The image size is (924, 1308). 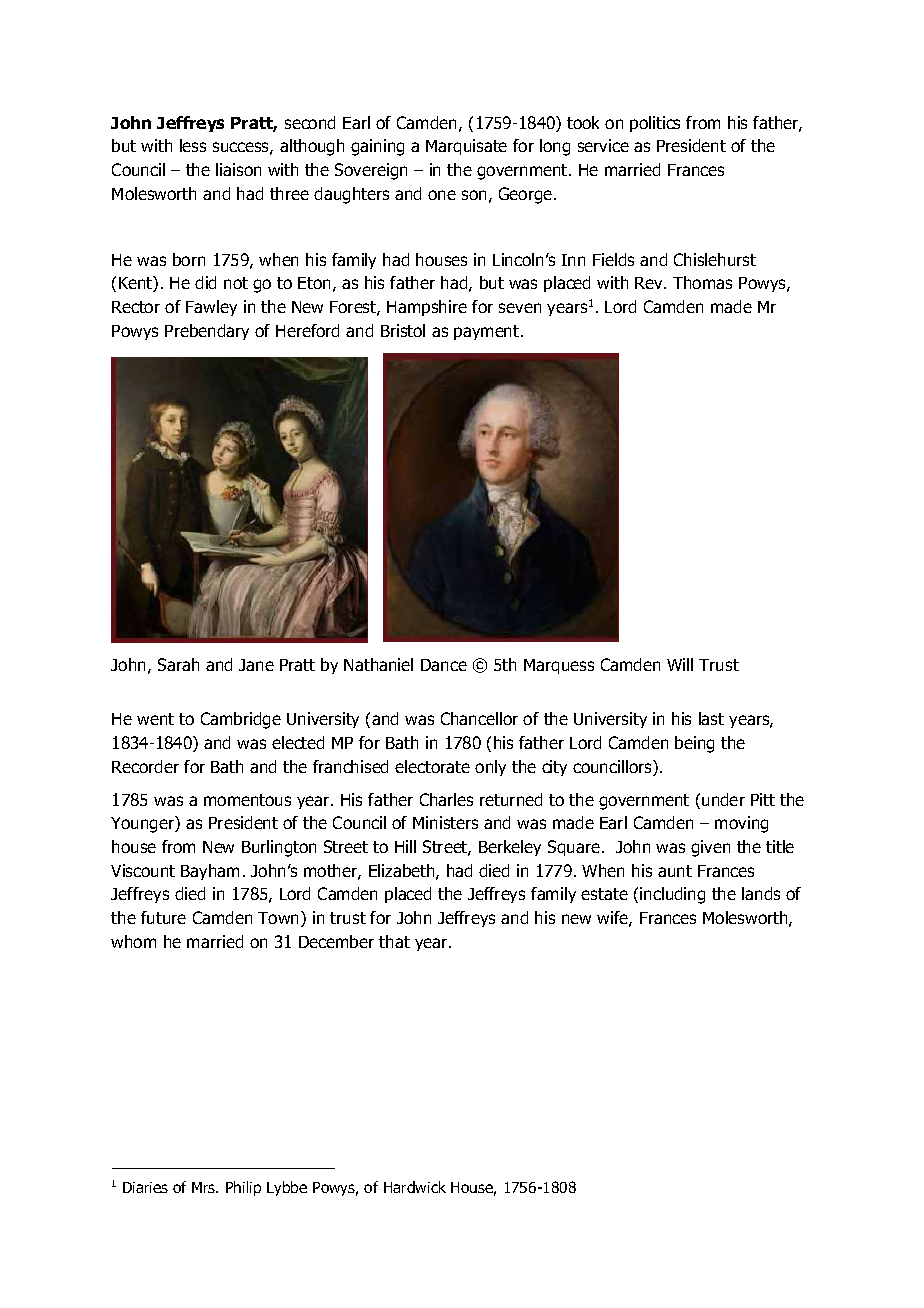 What do you see at coordinates (178, 664) in the screenshot?
I see `Sarah` at bounding box center [178, 664].
